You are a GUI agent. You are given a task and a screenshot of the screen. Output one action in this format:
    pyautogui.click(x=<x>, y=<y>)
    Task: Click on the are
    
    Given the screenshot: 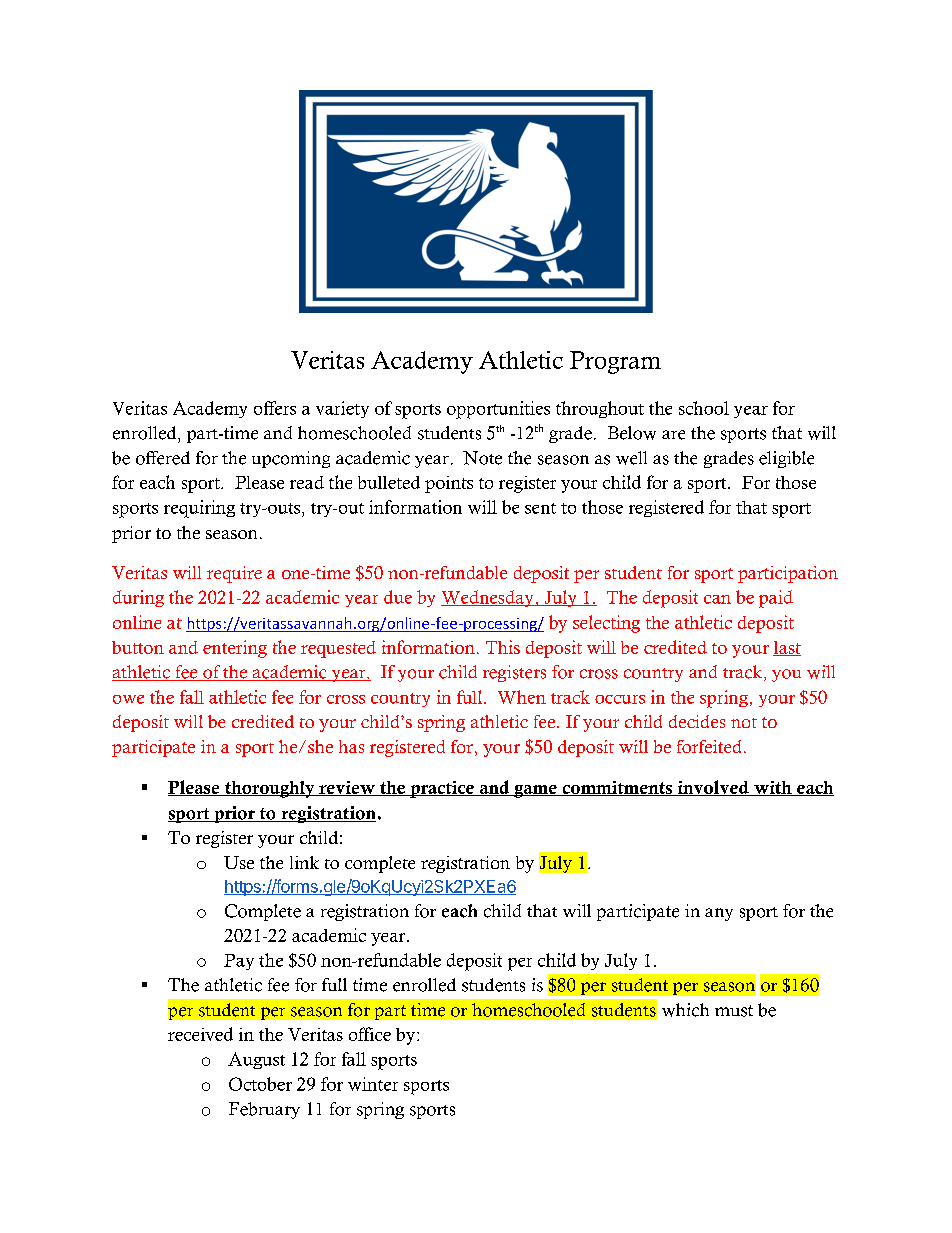 What is the action you would take?
    pyautogui.click(x=673, y=435)
